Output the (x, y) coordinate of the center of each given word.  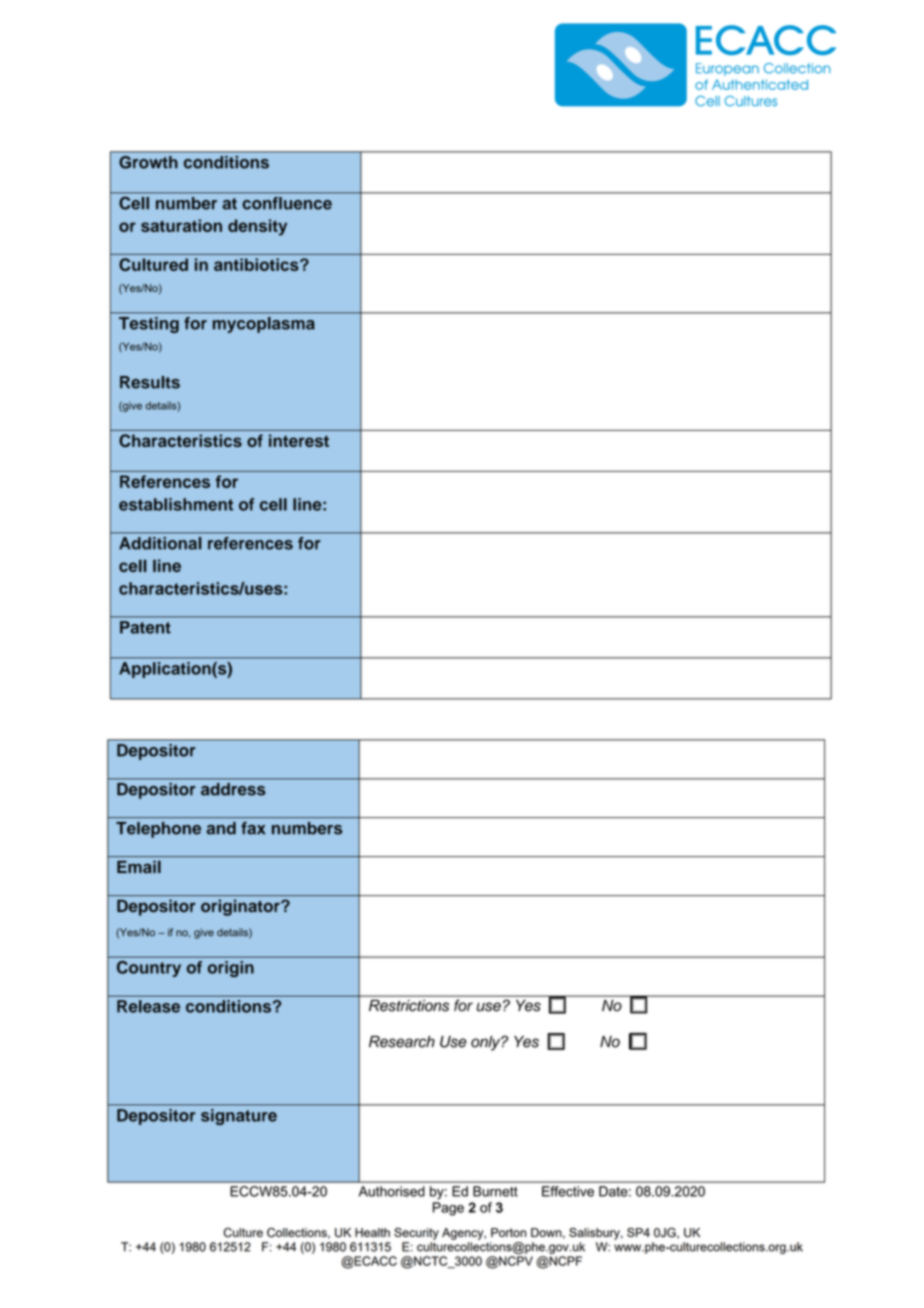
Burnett (495, 1191)
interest (299, 440)
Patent (145, 627)
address (233, 789)
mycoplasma (264, 325)
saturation (181, 225)
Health (372, 1232)
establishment (176, 504)
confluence (287, 202)
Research (402, 1042)
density (257, 227)
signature (239, 1117)
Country (149, 967)
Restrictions (409, 1005)
